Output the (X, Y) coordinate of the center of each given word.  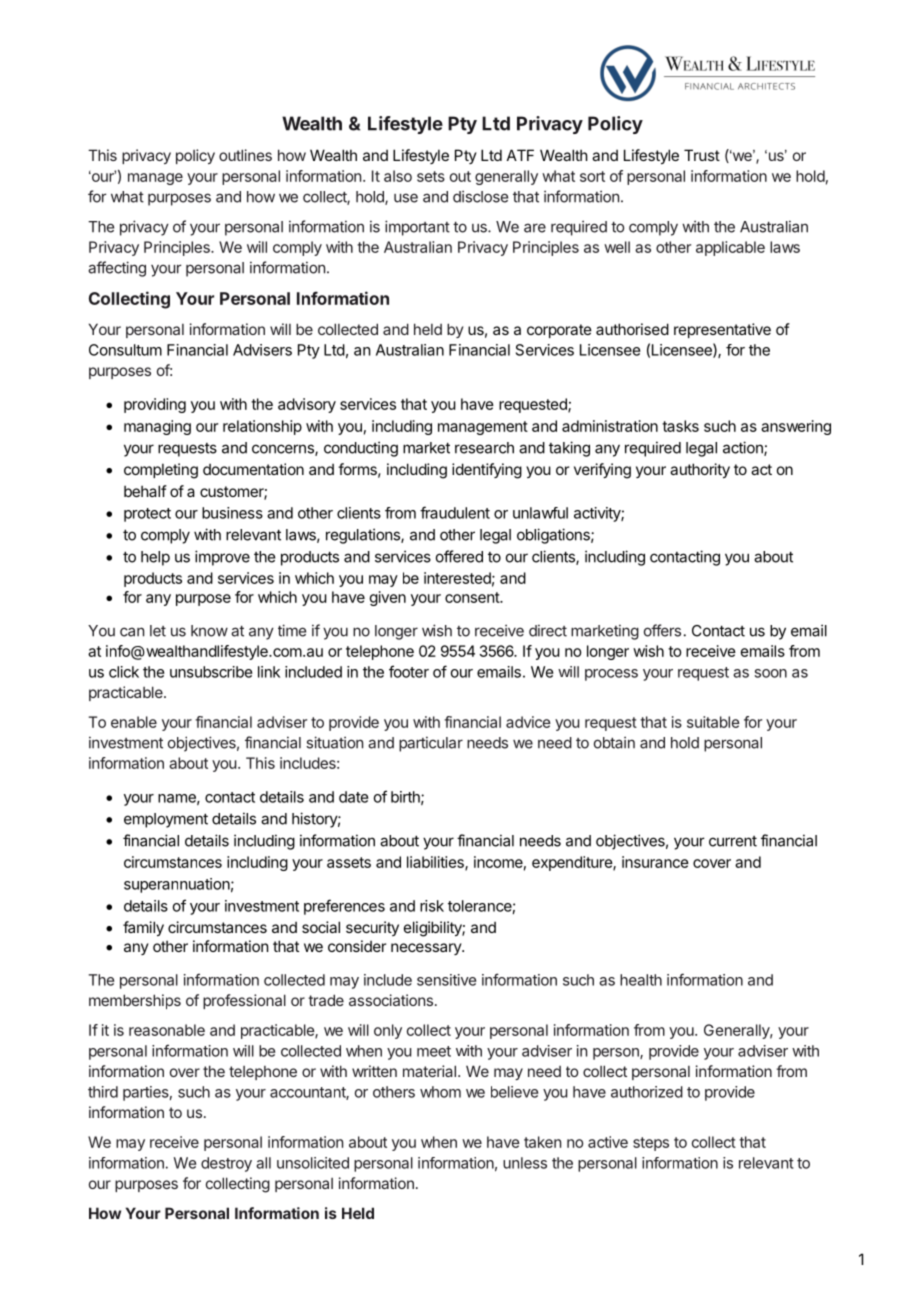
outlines (245, 155)
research (484, 448)
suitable (713, 722)
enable (134, 722)
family (143, 928)
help (155, 558)
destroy (226, 1164)
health (641, 980)
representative (722, 330)
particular (431, 744)
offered (459, 556)
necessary (427, 949)
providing (155, 405)
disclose (480, 197)
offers (662, 630)
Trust (702, 155)
